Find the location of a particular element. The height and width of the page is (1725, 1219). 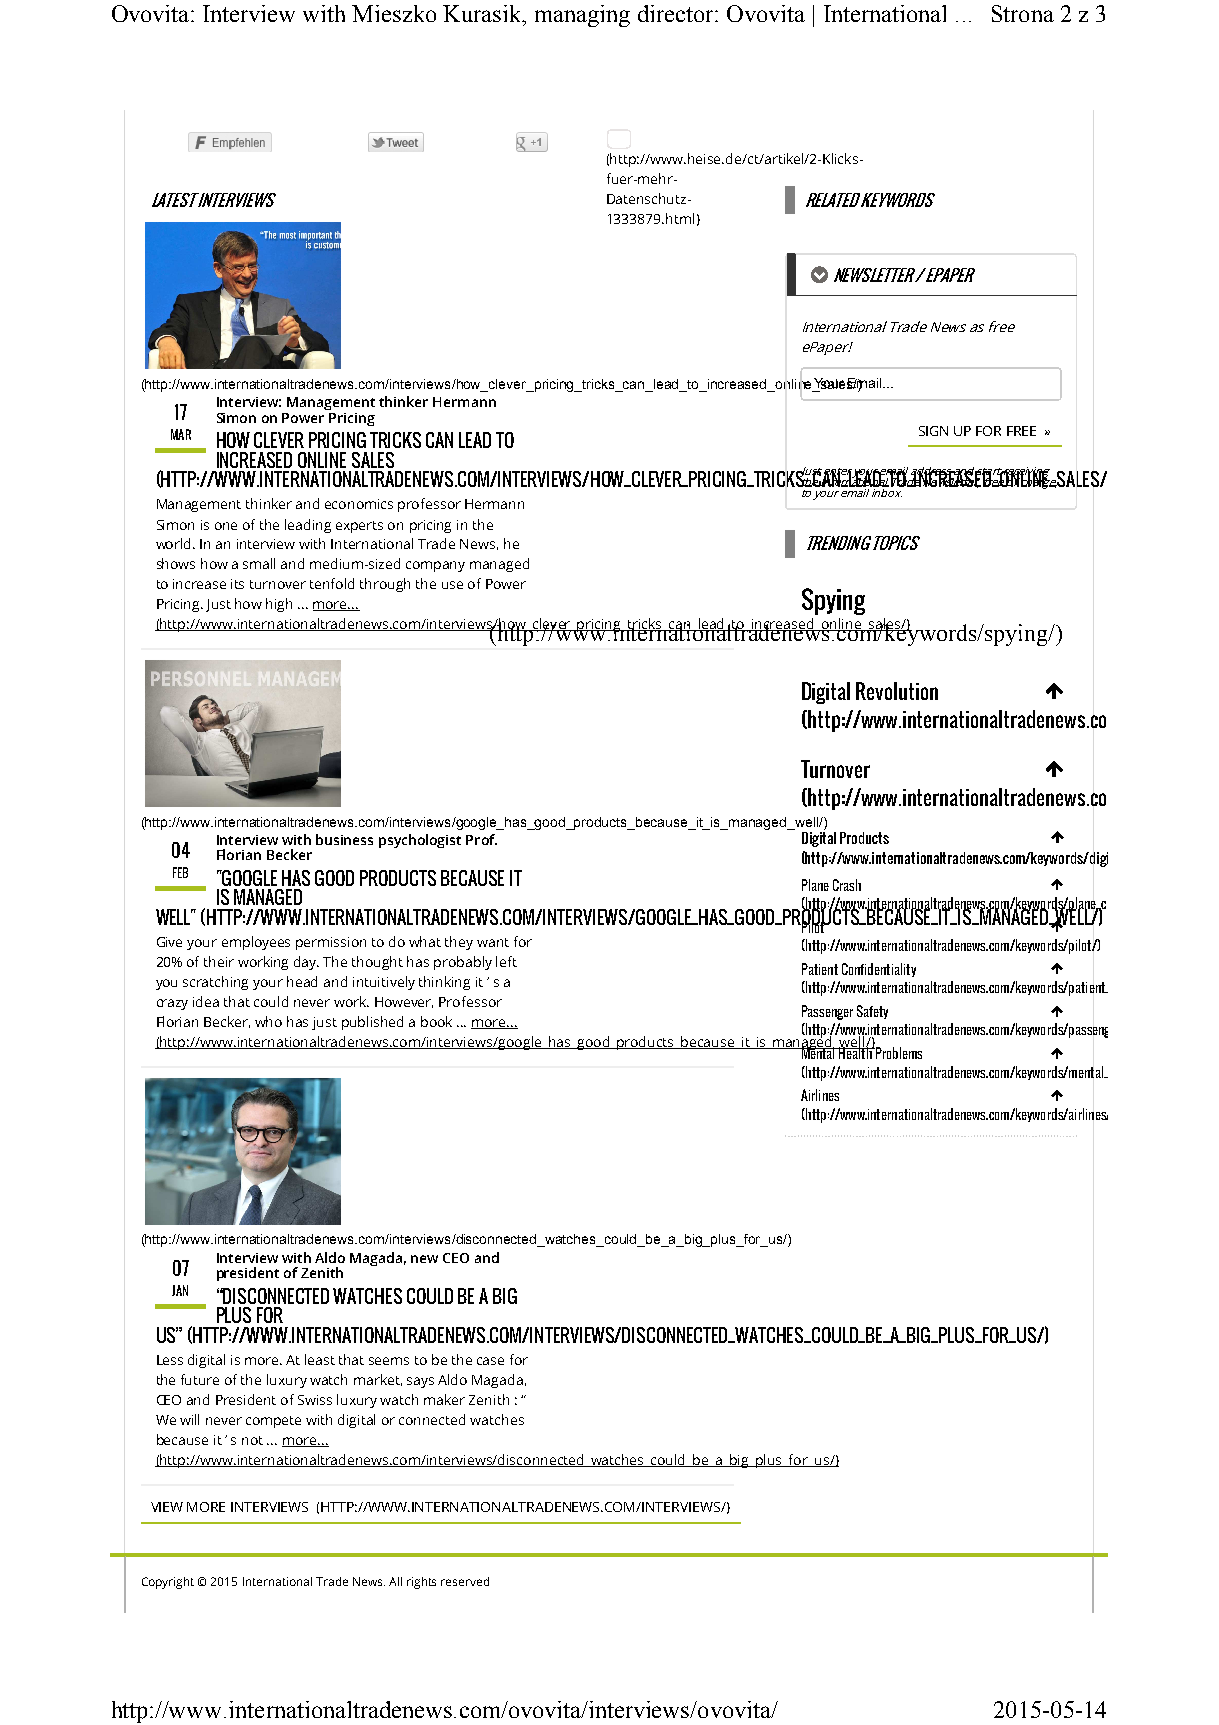

want is located at coordinates (493, 942).
